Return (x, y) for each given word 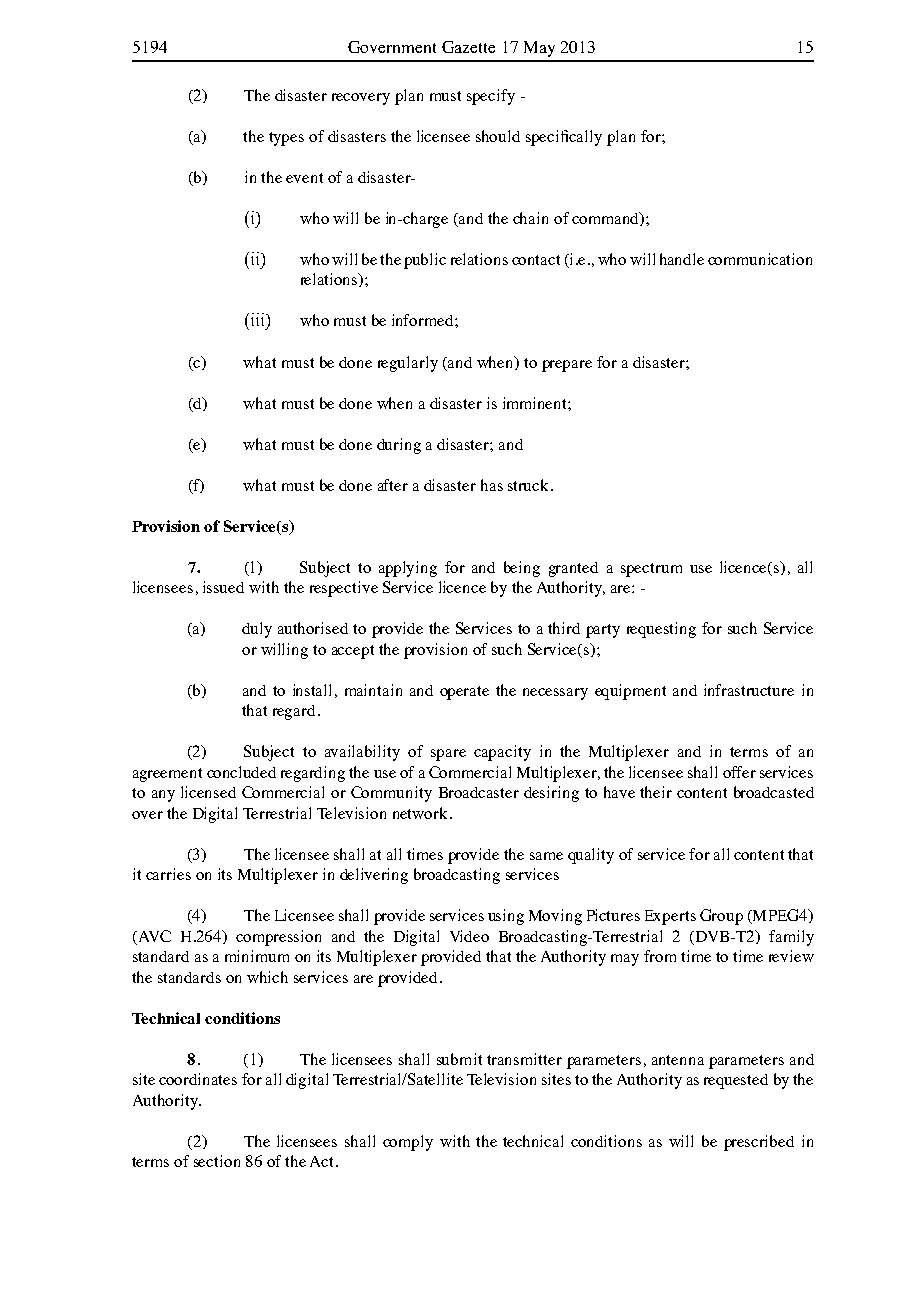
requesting (661, 630)
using (506, 917)
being (522, 569)
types (286, 139)
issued (223, 587)
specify (491, 97)
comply (408, 1143)
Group (721, 917)
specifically (564, 138)
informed (424, 320)
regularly (408, 364)
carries (168, 874)
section (217, 1161)
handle (682, 259)
